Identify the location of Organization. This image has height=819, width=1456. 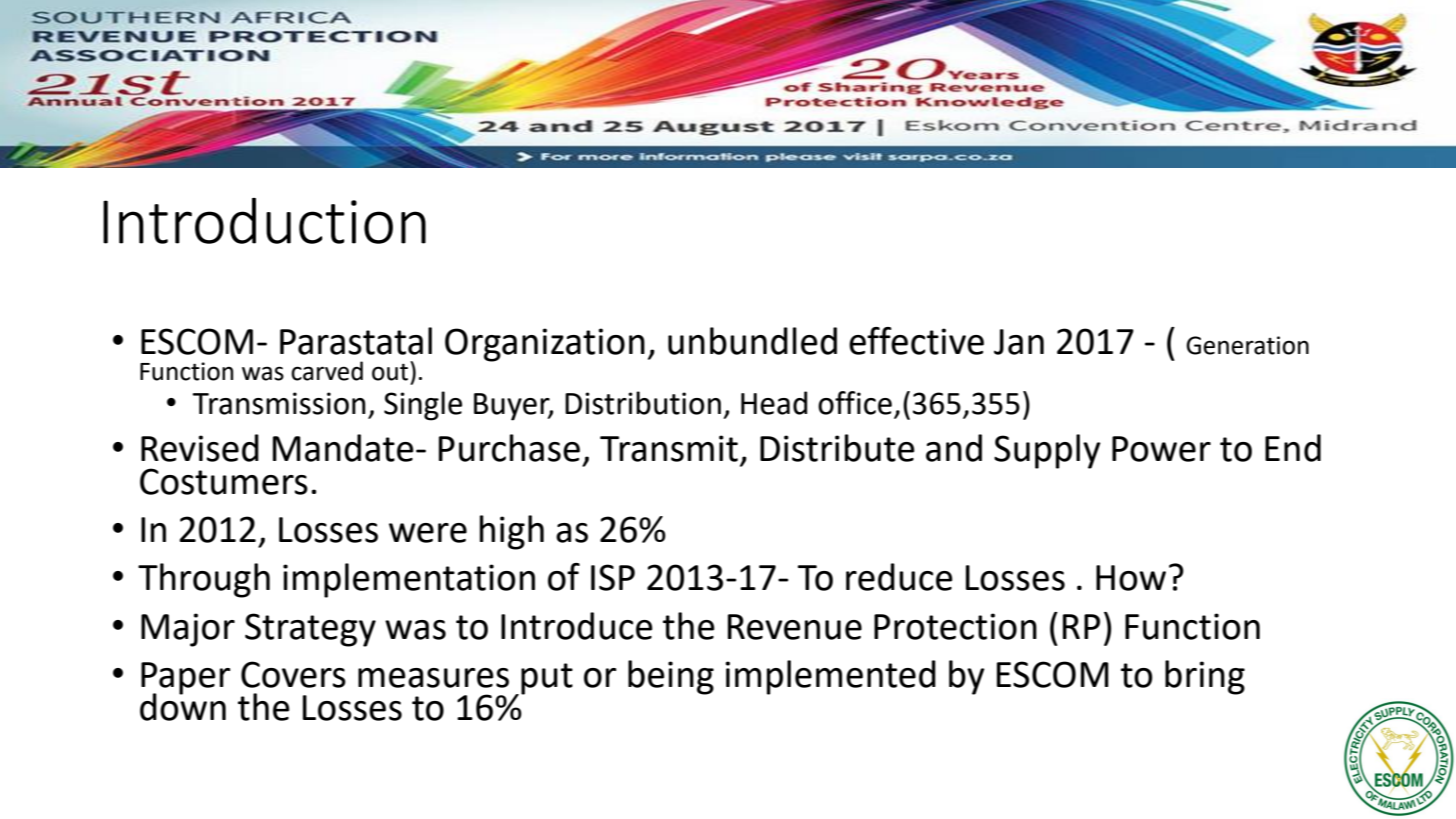
(545, 345).
